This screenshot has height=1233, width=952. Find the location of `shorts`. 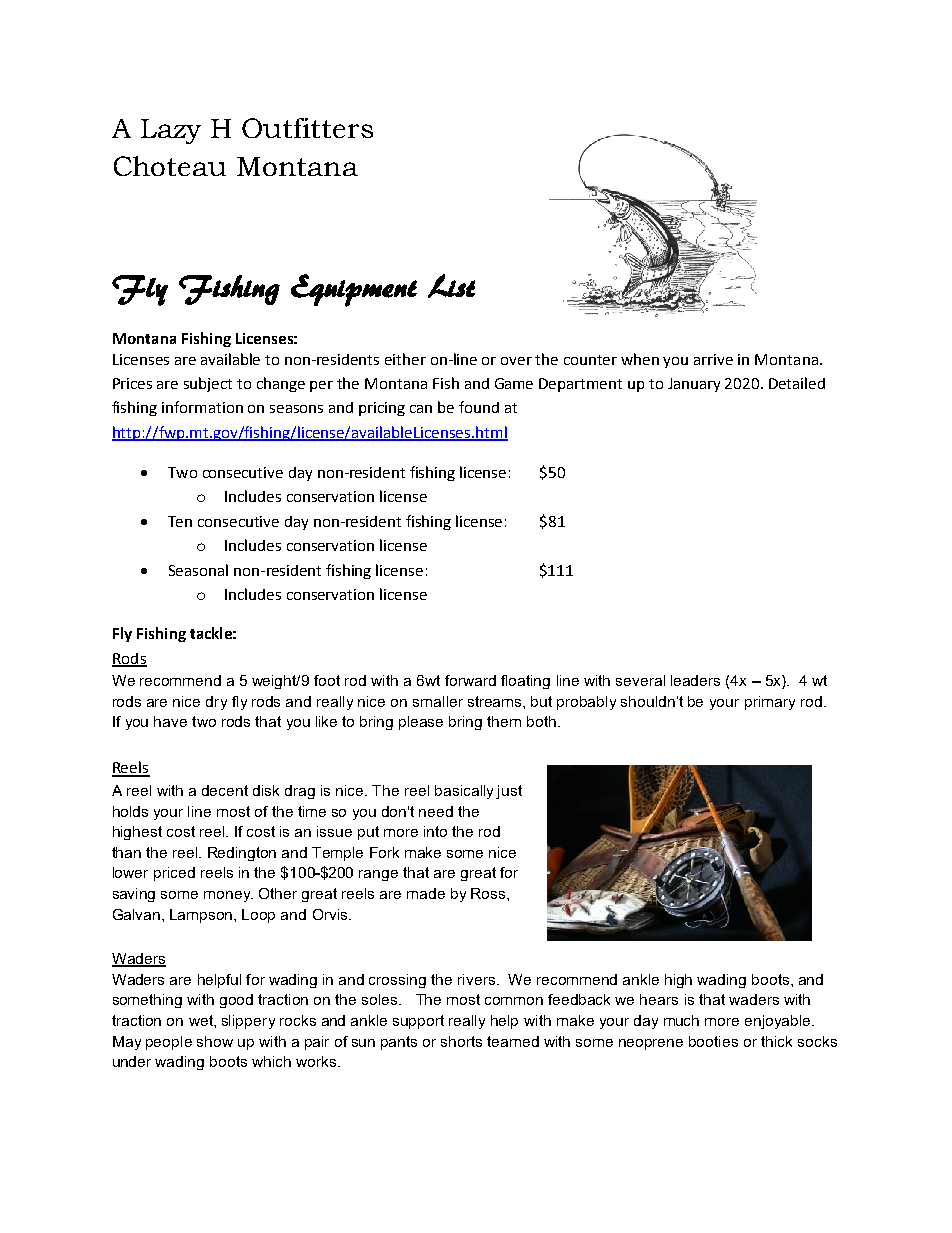

shorts is located at coordinates (461, 1041).
